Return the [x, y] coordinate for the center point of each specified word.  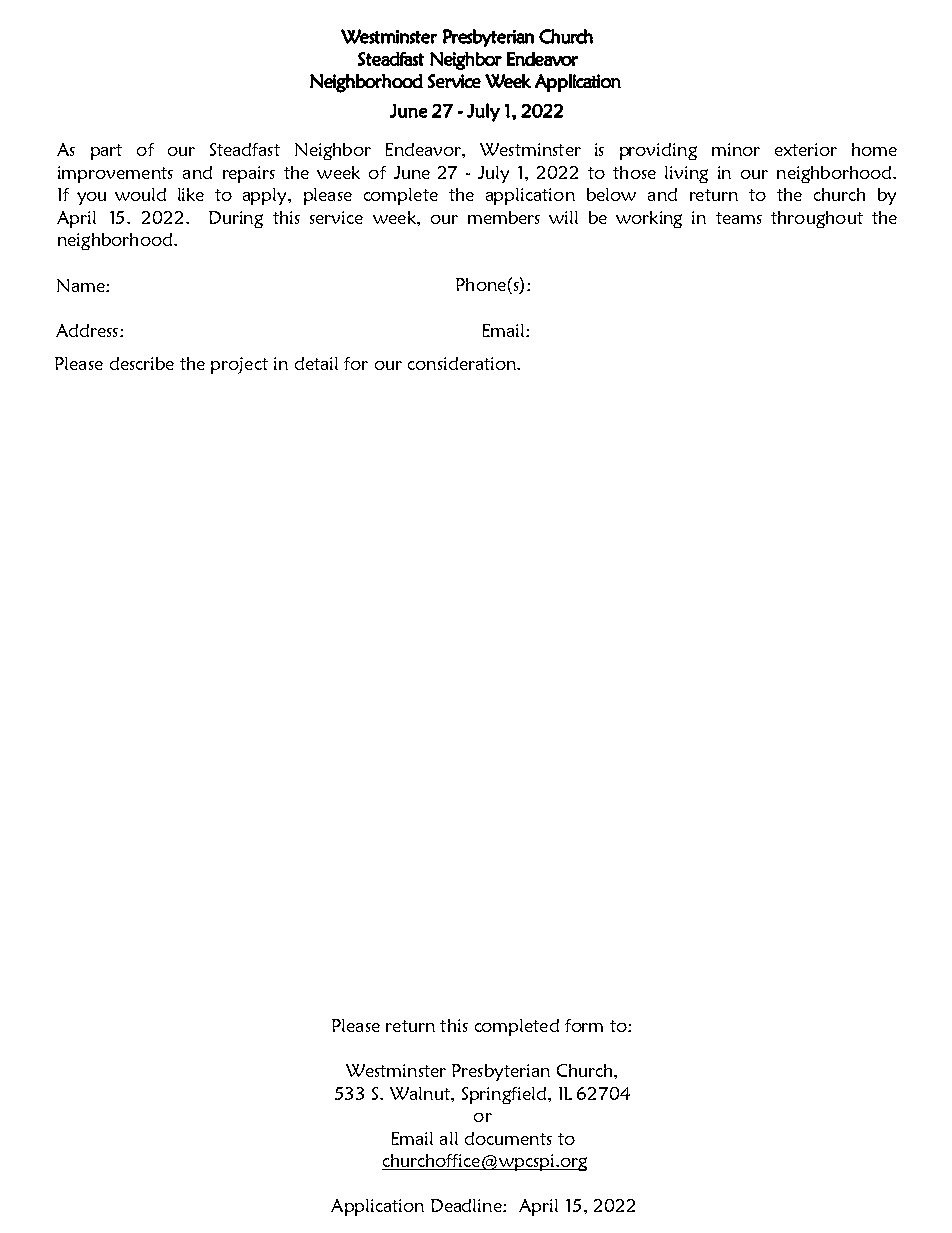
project [239, 365]
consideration [463, 363]
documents [508, 1138]
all [449, 1138]
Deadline [467, 1205]
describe [142, 363]
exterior [806, 149]
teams [739, 218]
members [504, 217]
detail [316, 363]
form [584, 1025]
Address [87, 330]
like [191, 194]
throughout [817, 219]
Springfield [504, 1095]
